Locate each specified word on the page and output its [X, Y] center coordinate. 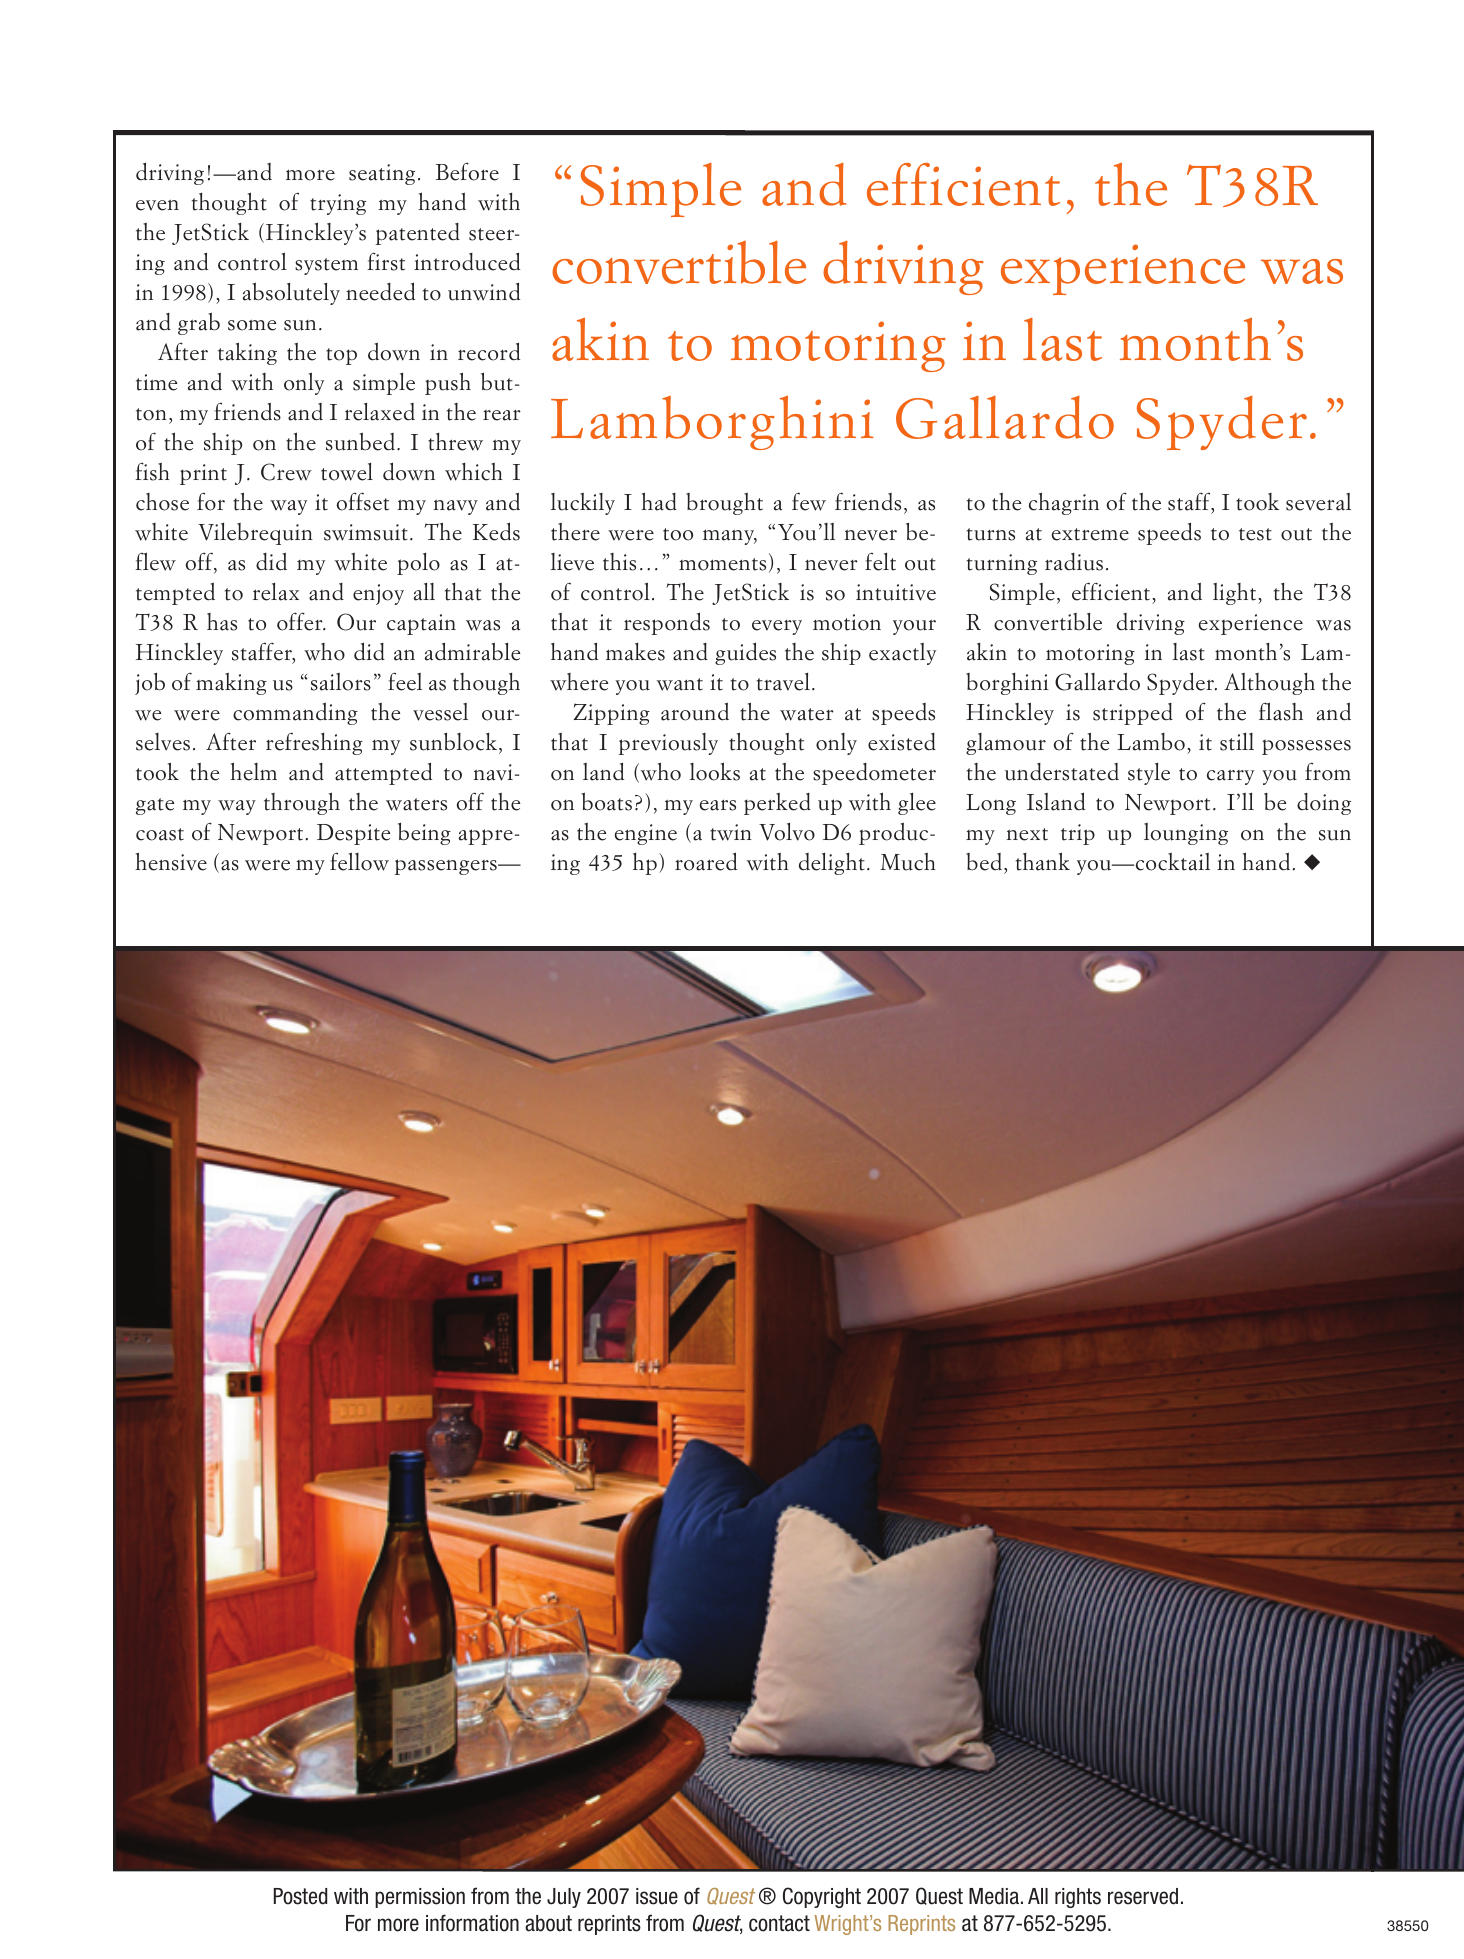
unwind [484, 291]
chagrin [1064, 503]
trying [338, 204]
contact [779, 1923]
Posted [300, 1896]
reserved [1143, 1896]
